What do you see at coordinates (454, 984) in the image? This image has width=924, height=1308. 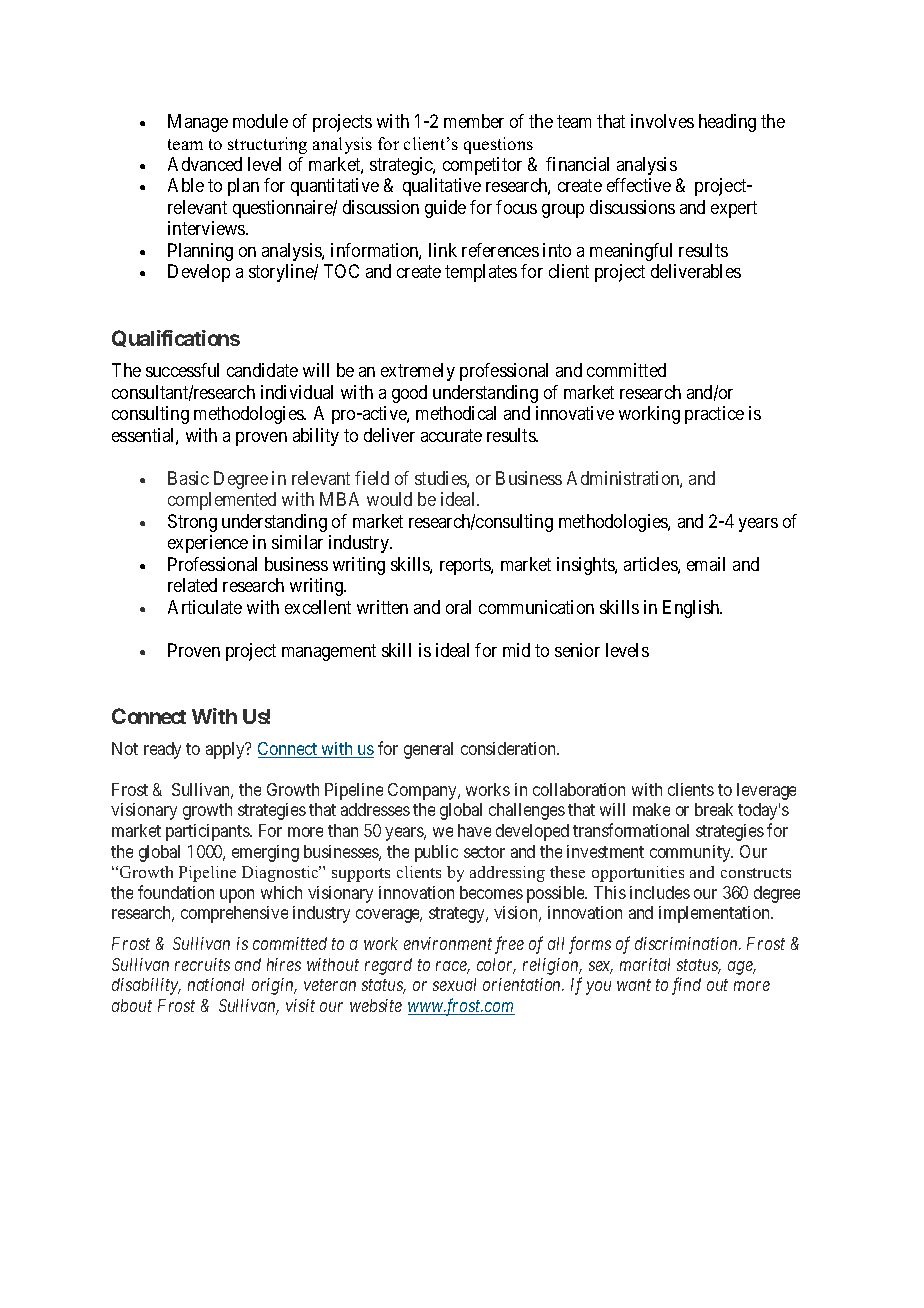 I see `sexual` at bounding box center [454, 984].
